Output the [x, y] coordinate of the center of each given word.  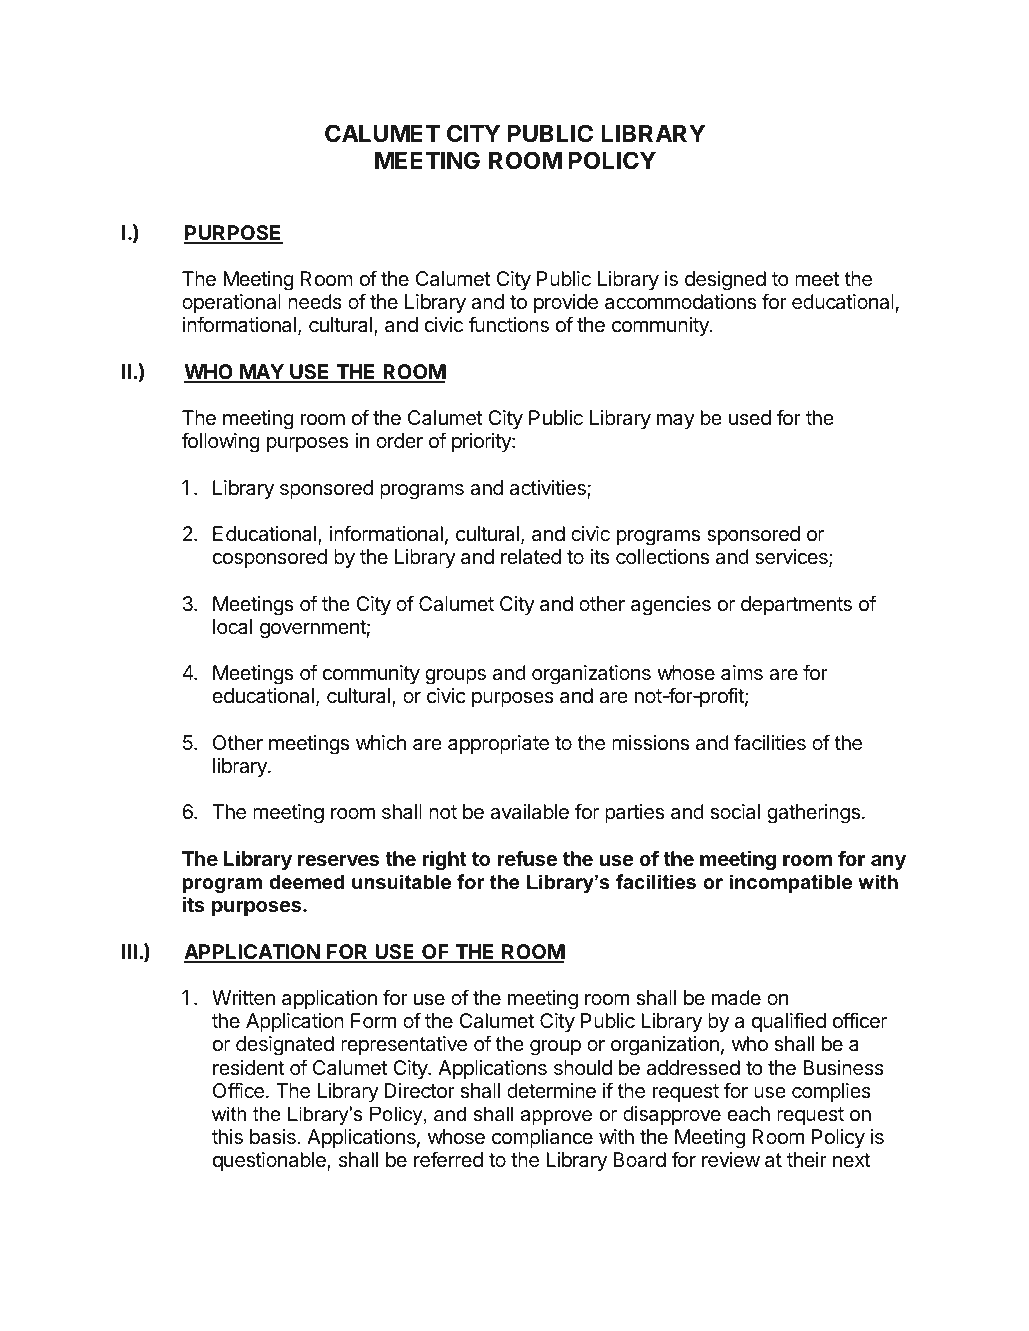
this [227, 1137]
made [736, 998]
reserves [338, 860]
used [750, 417]
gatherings [813, 814]
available [529, 812]
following [220, 442]
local [232, 627]
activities [549, 489]
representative [404, 1045]
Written [243, 998]
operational [231, 303]
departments [796, 605]
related [531, 556]
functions [508, 324]
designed [725, 281]
